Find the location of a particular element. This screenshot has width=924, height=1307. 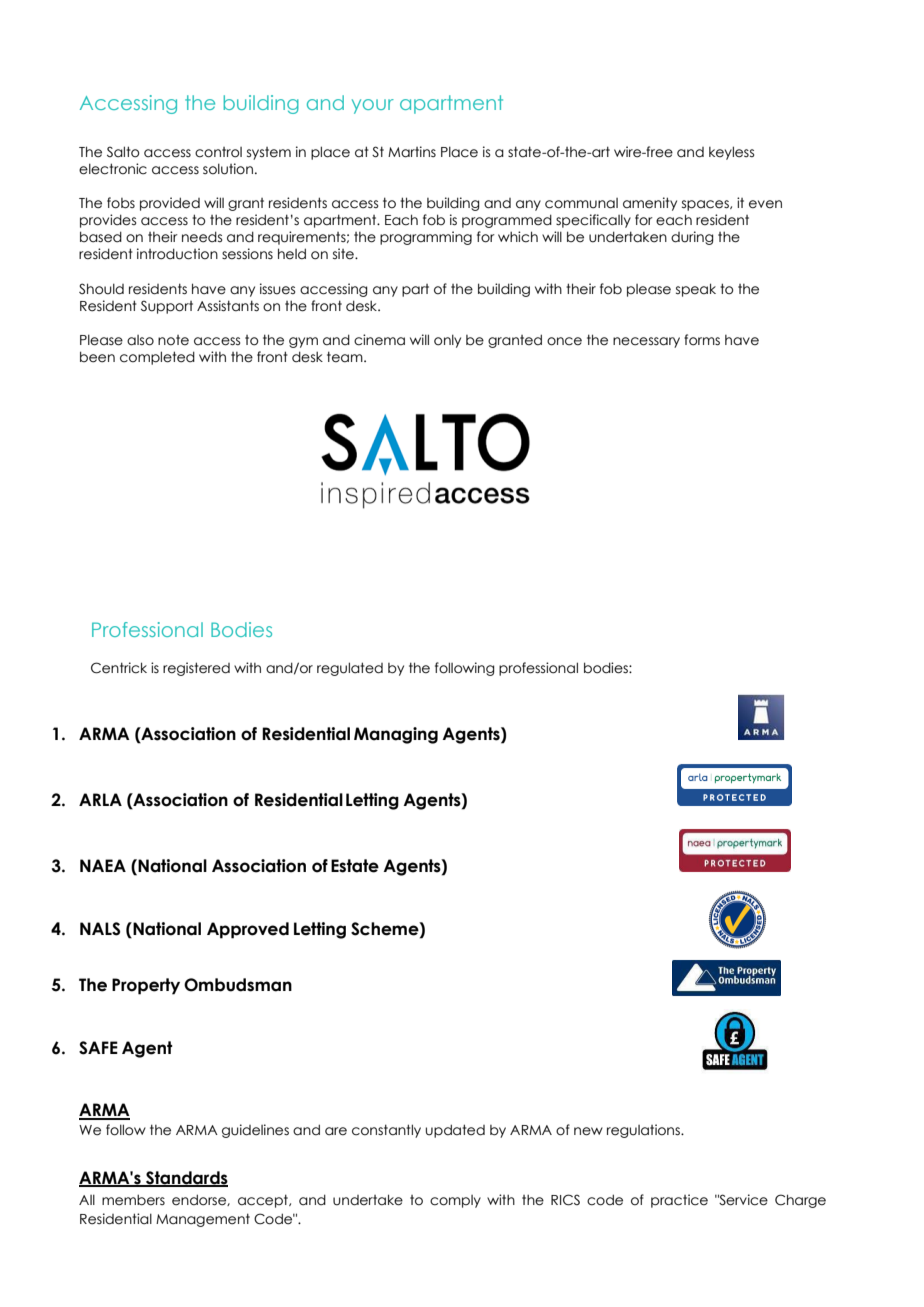

Martins is located at coordinates (412, 152).
